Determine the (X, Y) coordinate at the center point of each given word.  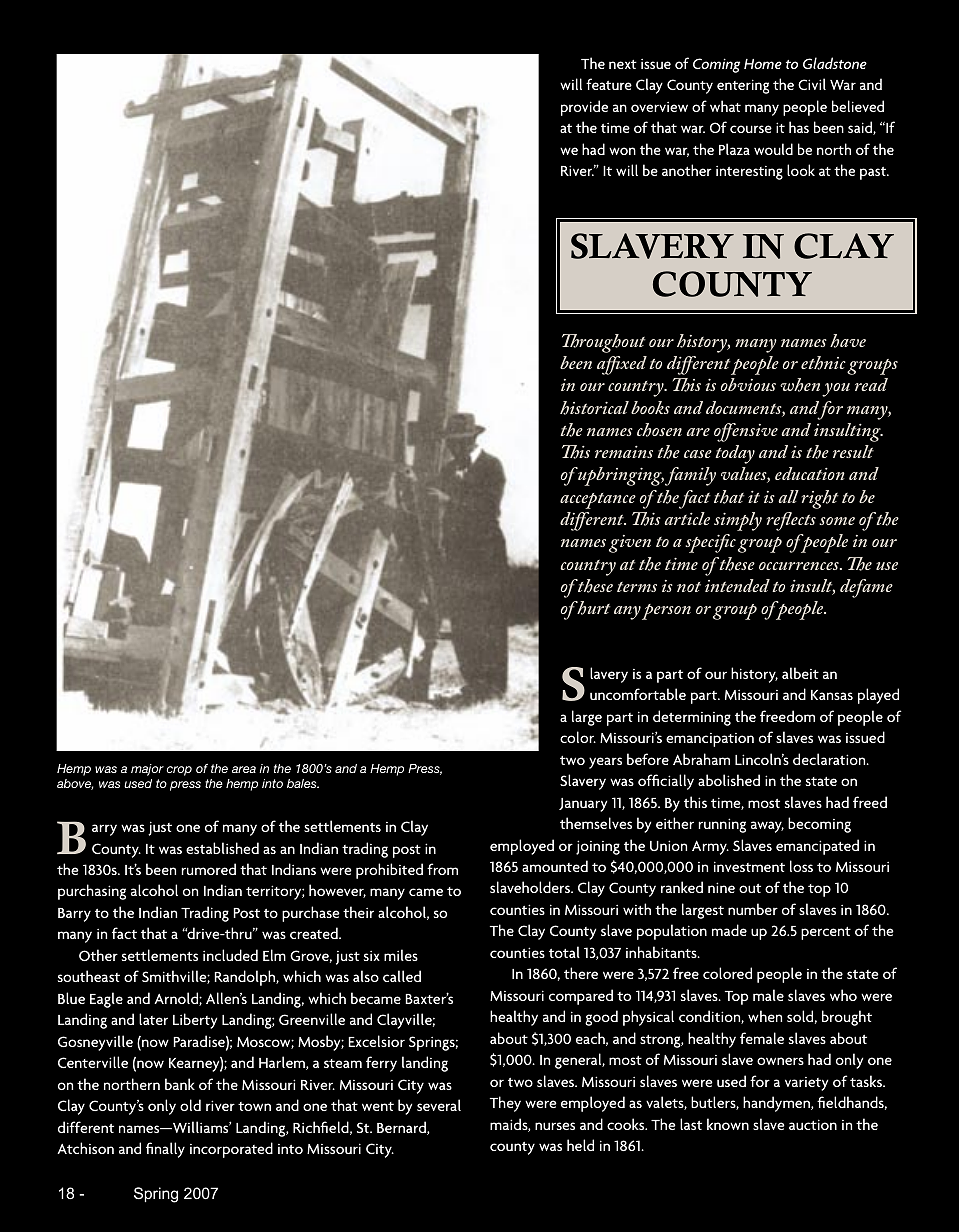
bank (180, 1084)
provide (584, 108)
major (147, 770)
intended (737, 585)
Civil (812, 84)
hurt (592, 608)
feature (609, 84)
